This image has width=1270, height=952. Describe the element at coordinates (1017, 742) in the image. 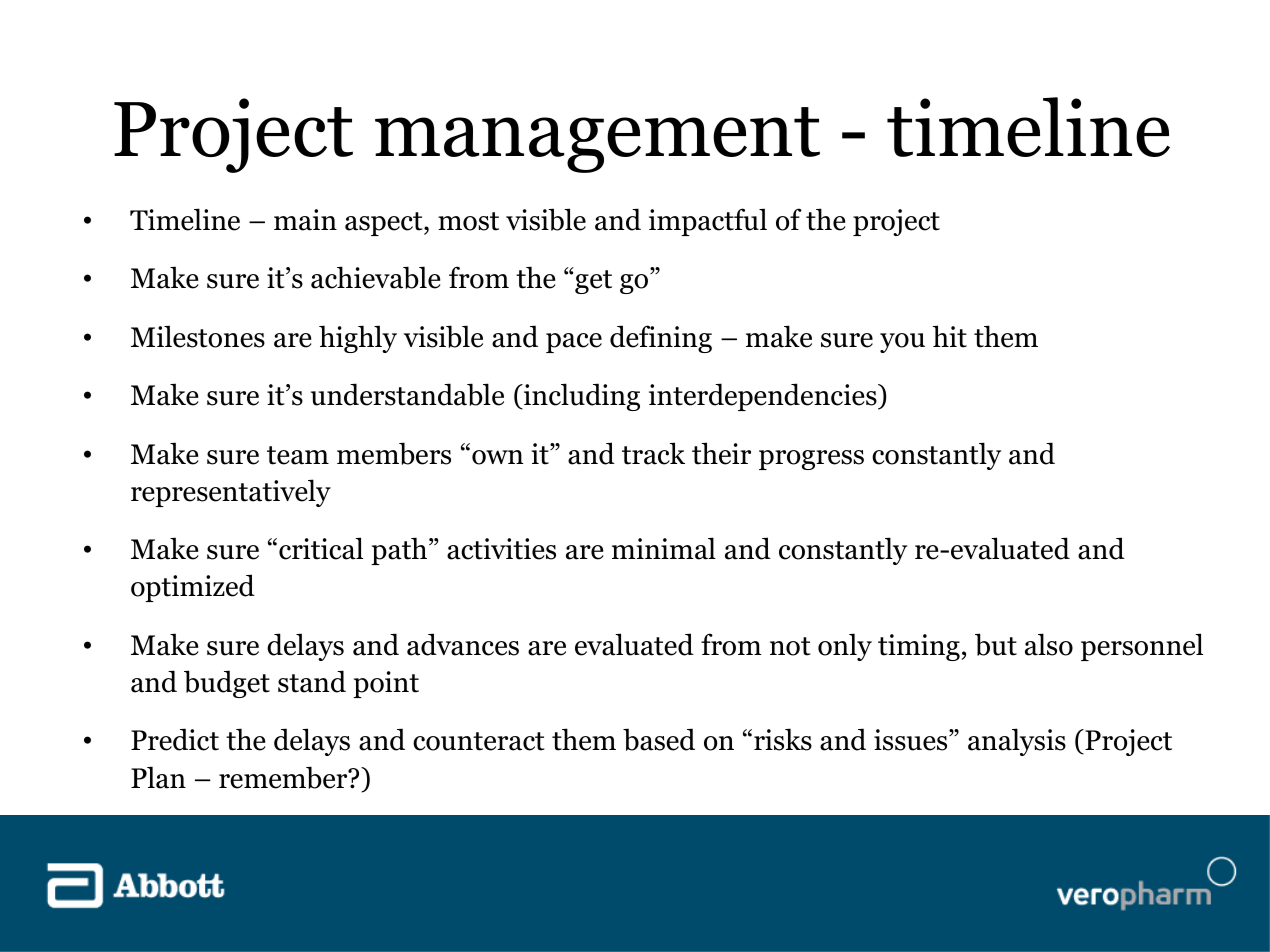

I see `analysis` at that location.
